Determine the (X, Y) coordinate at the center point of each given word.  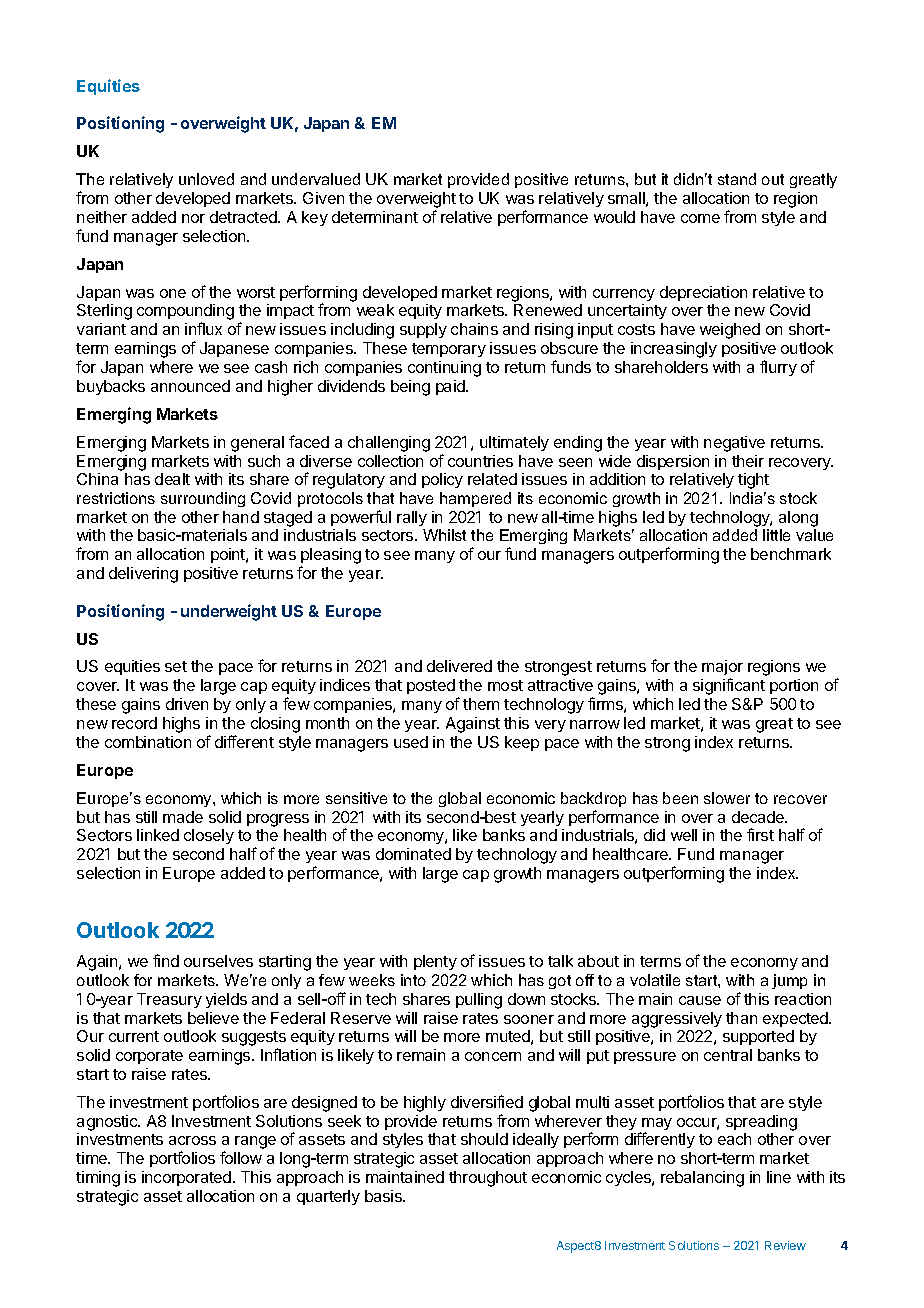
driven (187, 704)
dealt (172, 479)
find (166, 960)
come (700, 218)
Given (323, 198)
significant (729, 686)
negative (734, 444)
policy (442, 480)
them (481, 704)
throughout (488, 1179)
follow (241, 1157)
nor (193, 218)
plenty (435, 962)
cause (700, 1000)
